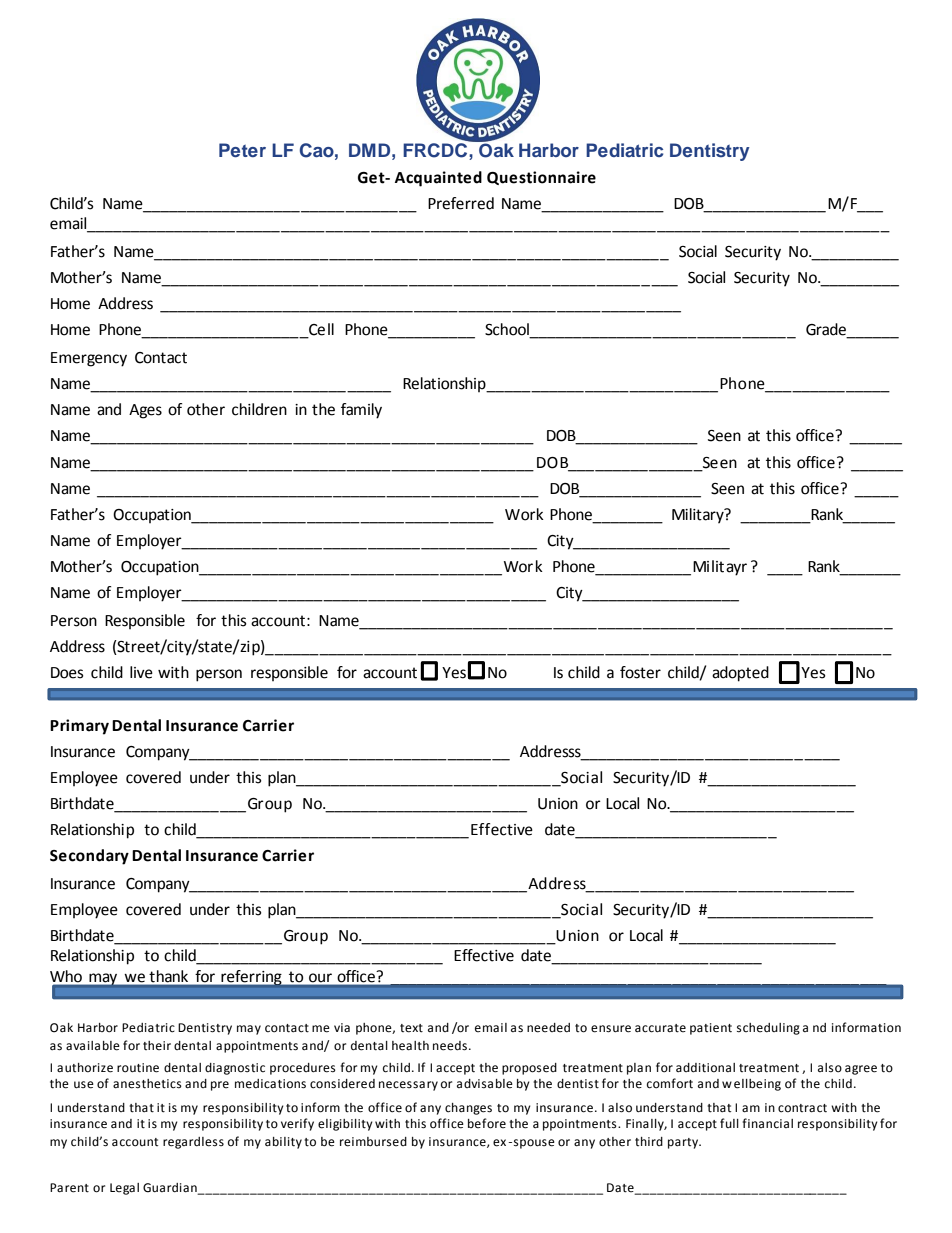 The width and height of the document is (952, 1233). What do you see at coordinates (768, 1029) in the document?
I see `scheduling` at bounding box center [768, 1029].
